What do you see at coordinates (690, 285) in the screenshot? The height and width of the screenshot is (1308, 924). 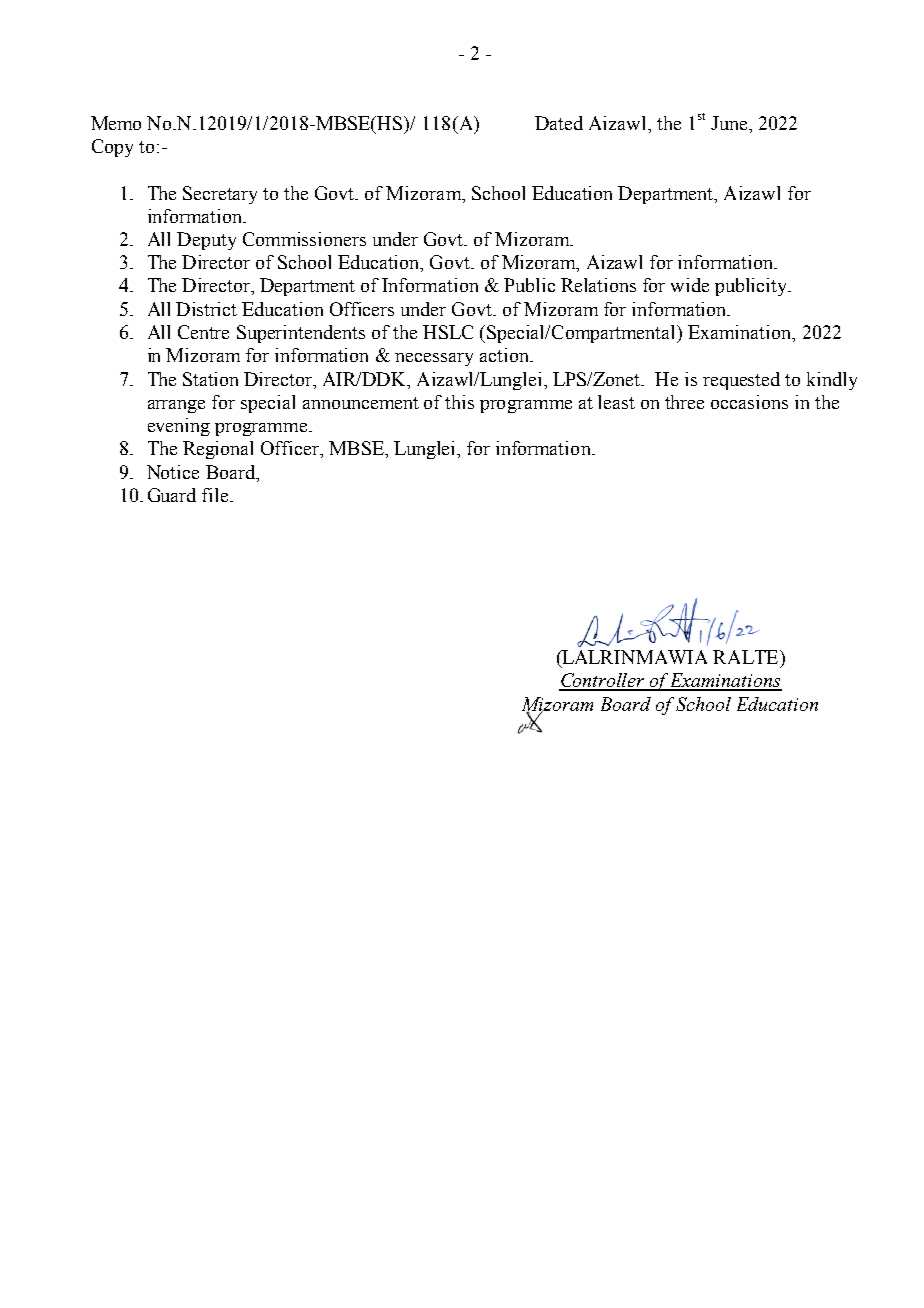 I see `wide` at bounding box center [690, 285].
